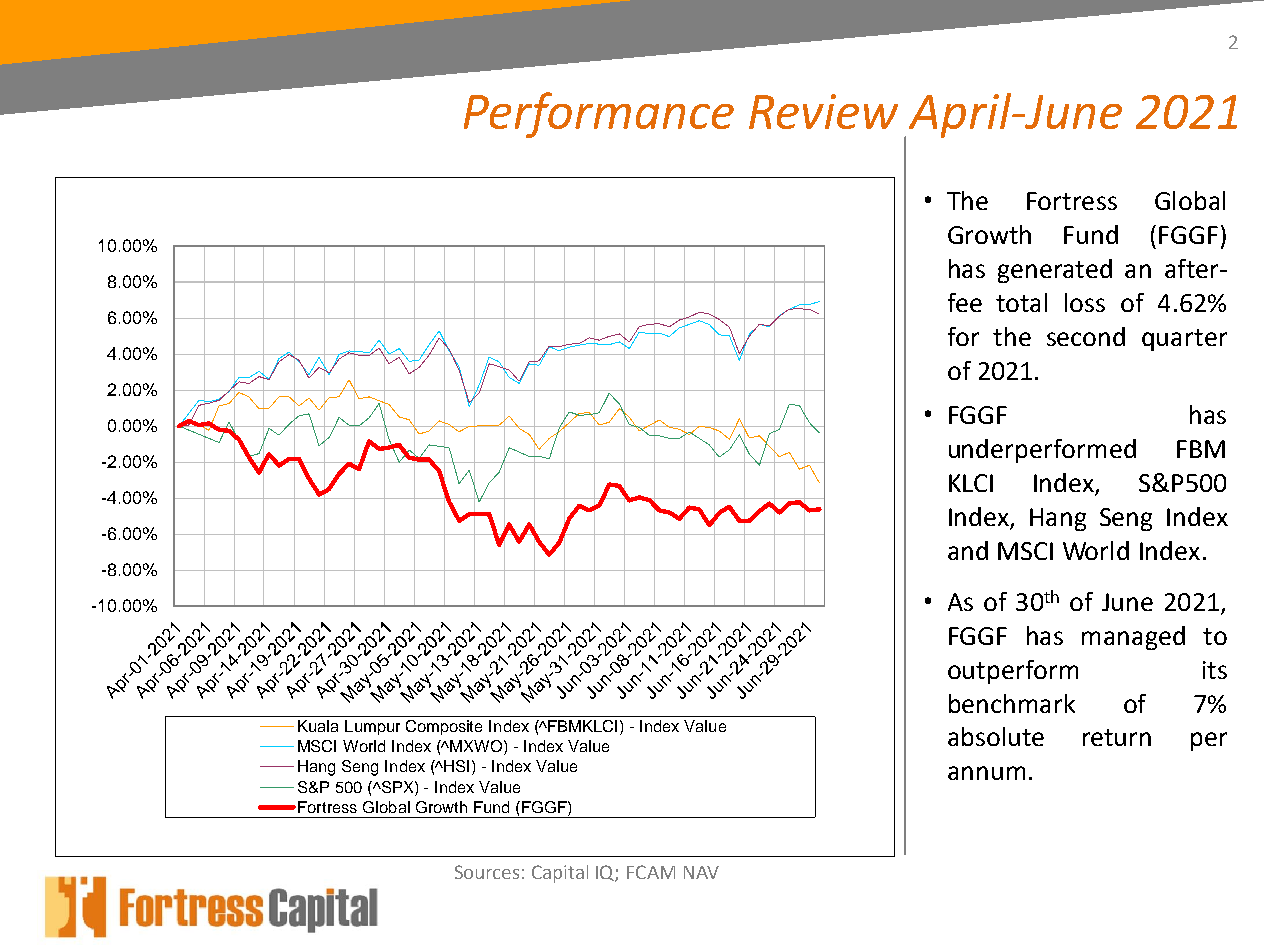 The image size is (1270, 952). What do you see at coordinates (1085, 302) in the page?
I see `loss` at bounding box center [1085, 302].
